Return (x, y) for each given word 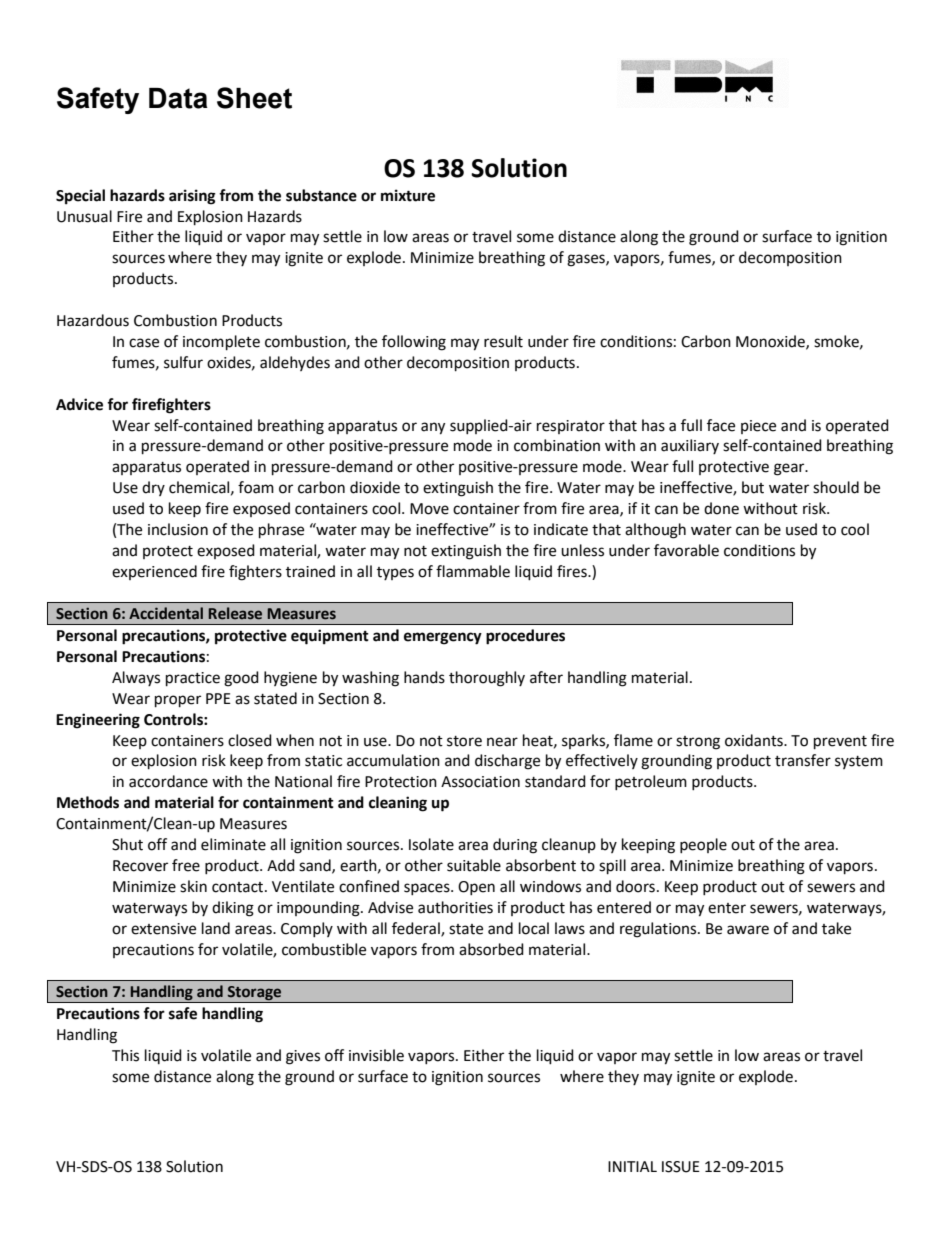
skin (193, 886)
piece (758, 427)
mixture (408, 195)
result (503, 341)
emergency (443, 638)
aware (748, 930)
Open (476, 888)
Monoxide (771, 342)
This (125, 1055)
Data (178, 98)
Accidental (166, 613)
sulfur (183, 362)
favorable (686, 550)
